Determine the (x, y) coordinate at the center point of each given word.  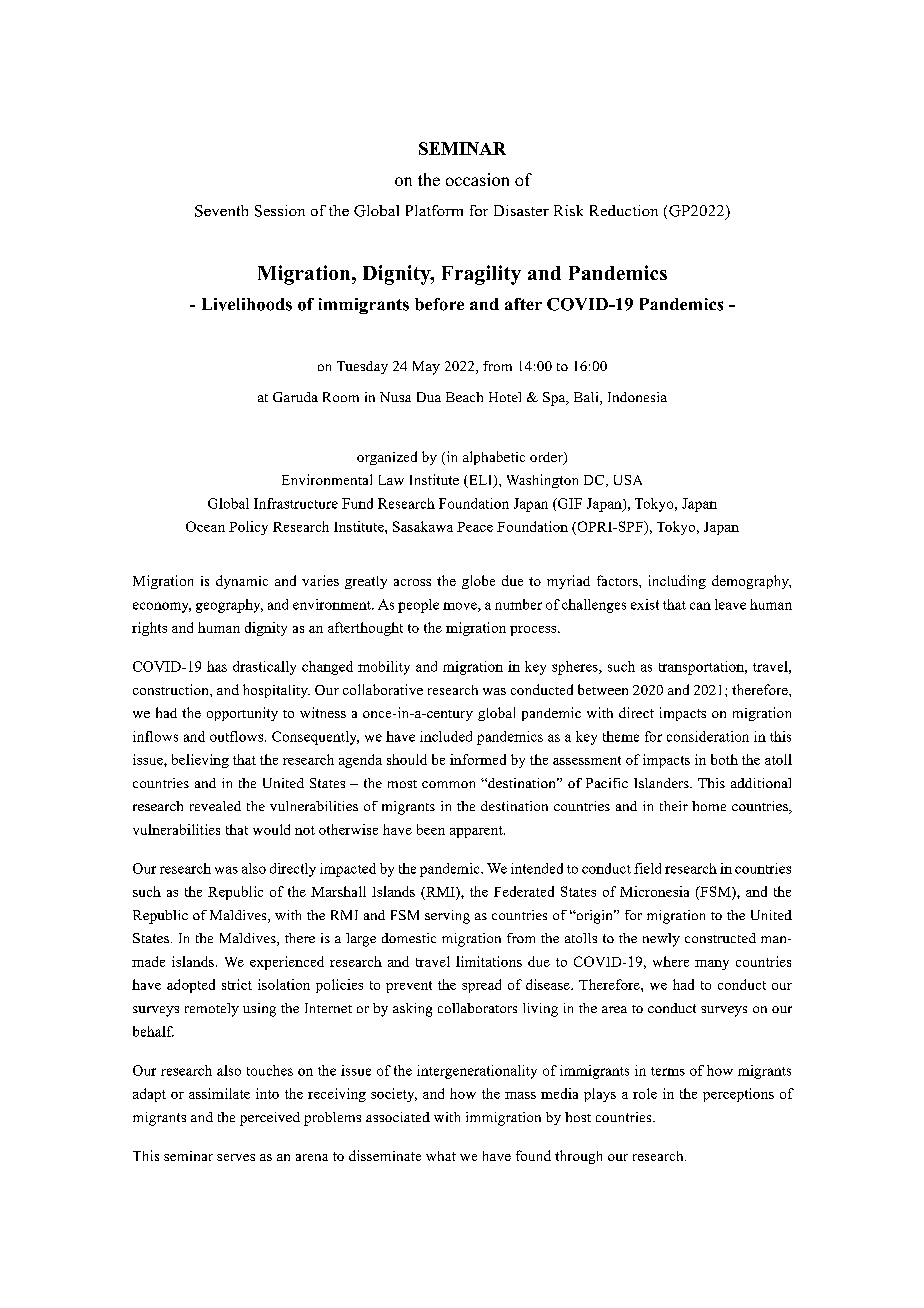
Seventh (221, 211)
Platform (434, 210)
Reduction (624, 210)
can (700, 606)
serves (236, 1157)
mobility (384, 668)
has (217, 666)
